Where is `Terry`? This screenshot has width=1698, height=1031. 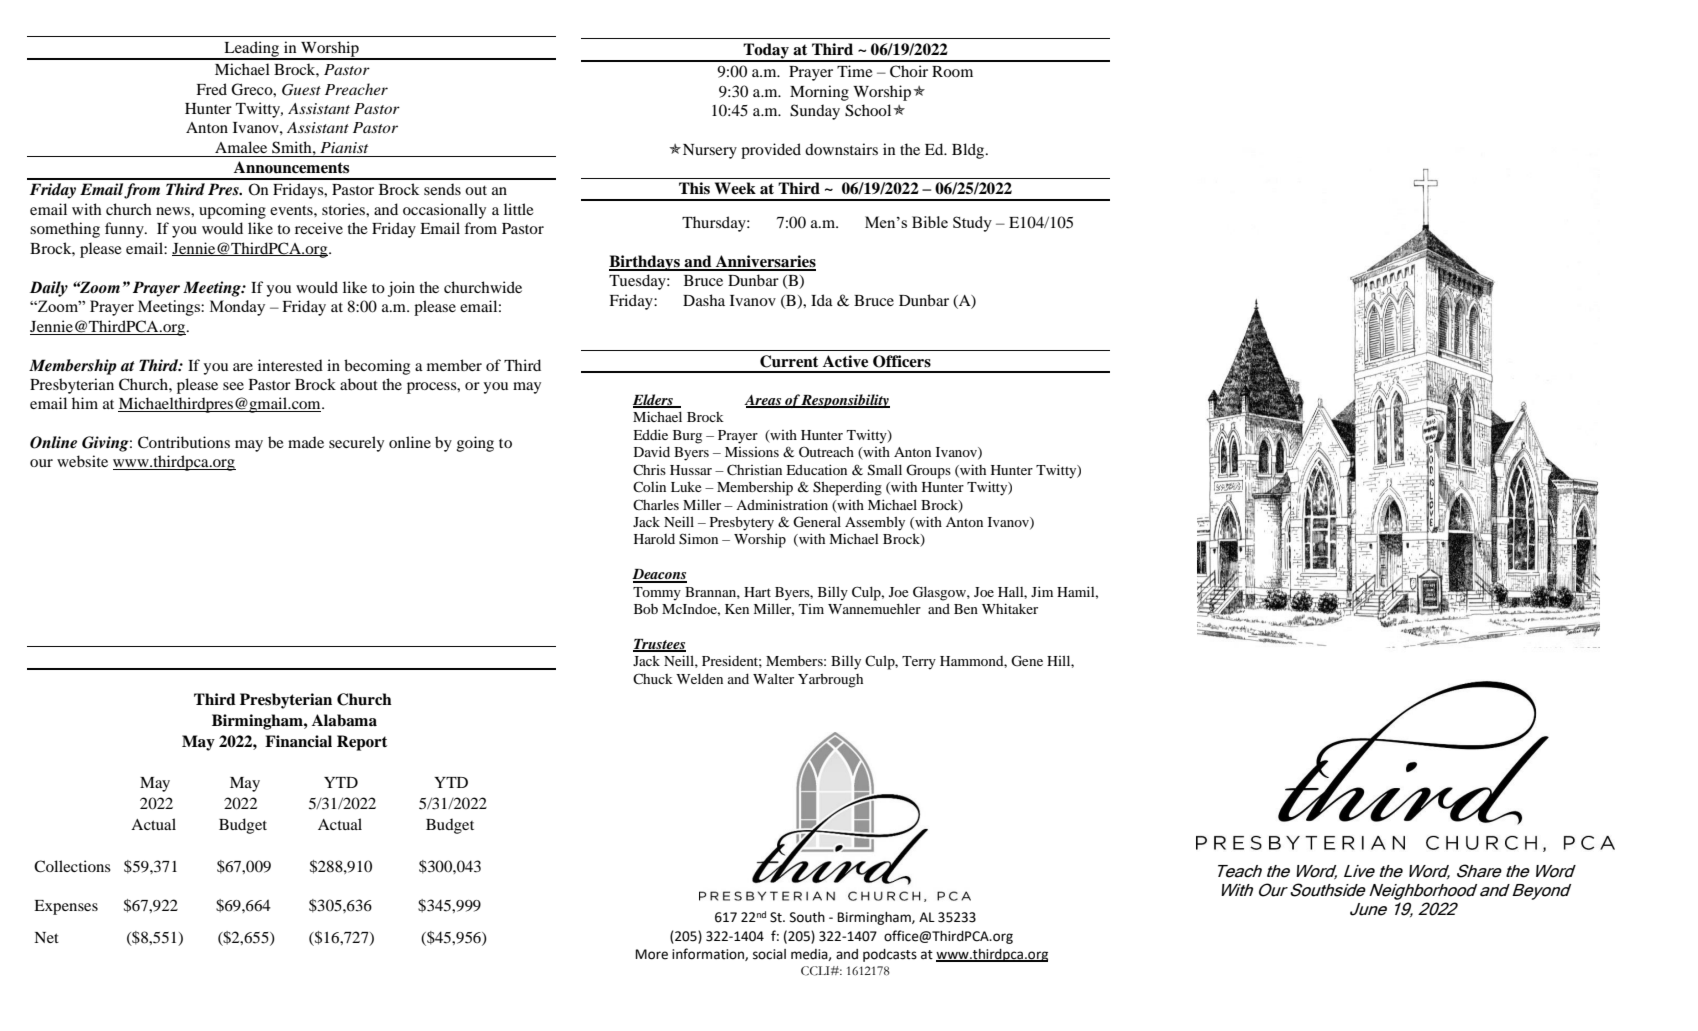 Terry is located at coordinates (919, 663).
